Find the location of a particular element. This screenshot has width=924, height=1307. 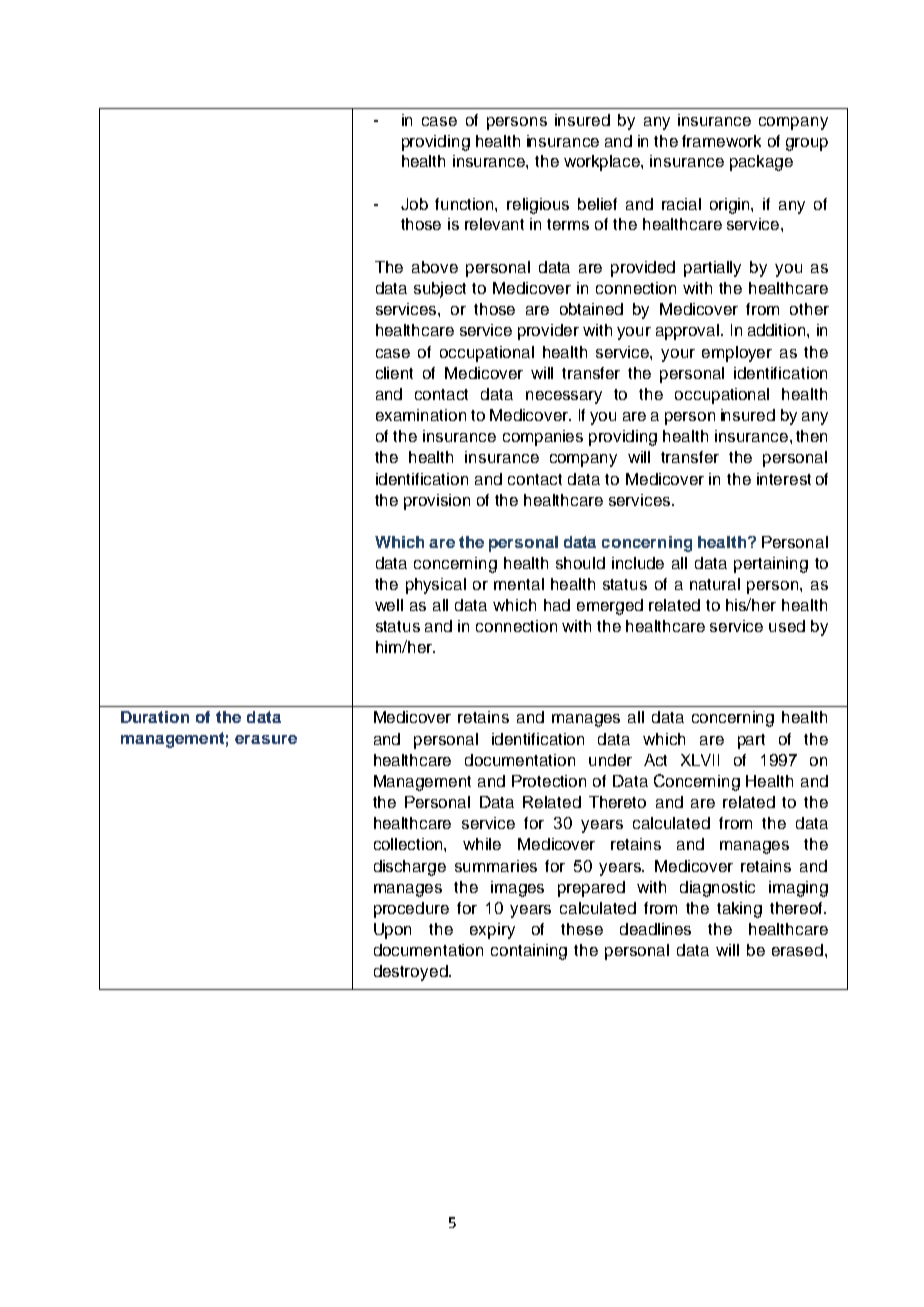

expiry is located at coordinates (492, 931).
